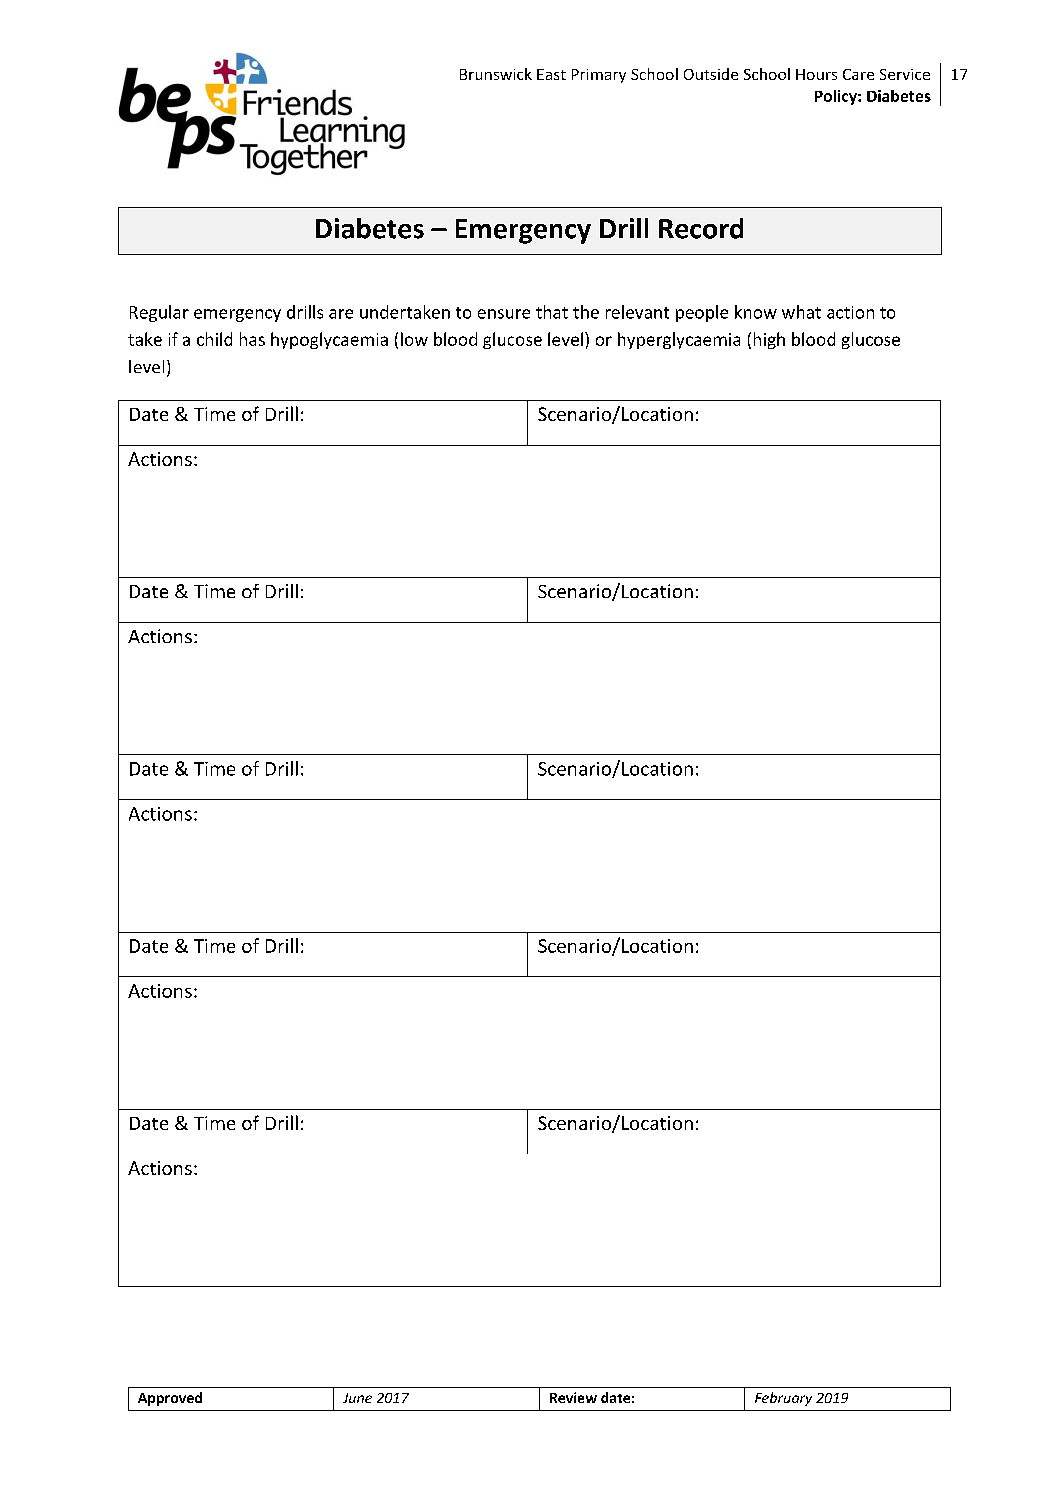  Describe the element at coordinates (551, 74) in the screenshot. I see `East` at that location.
